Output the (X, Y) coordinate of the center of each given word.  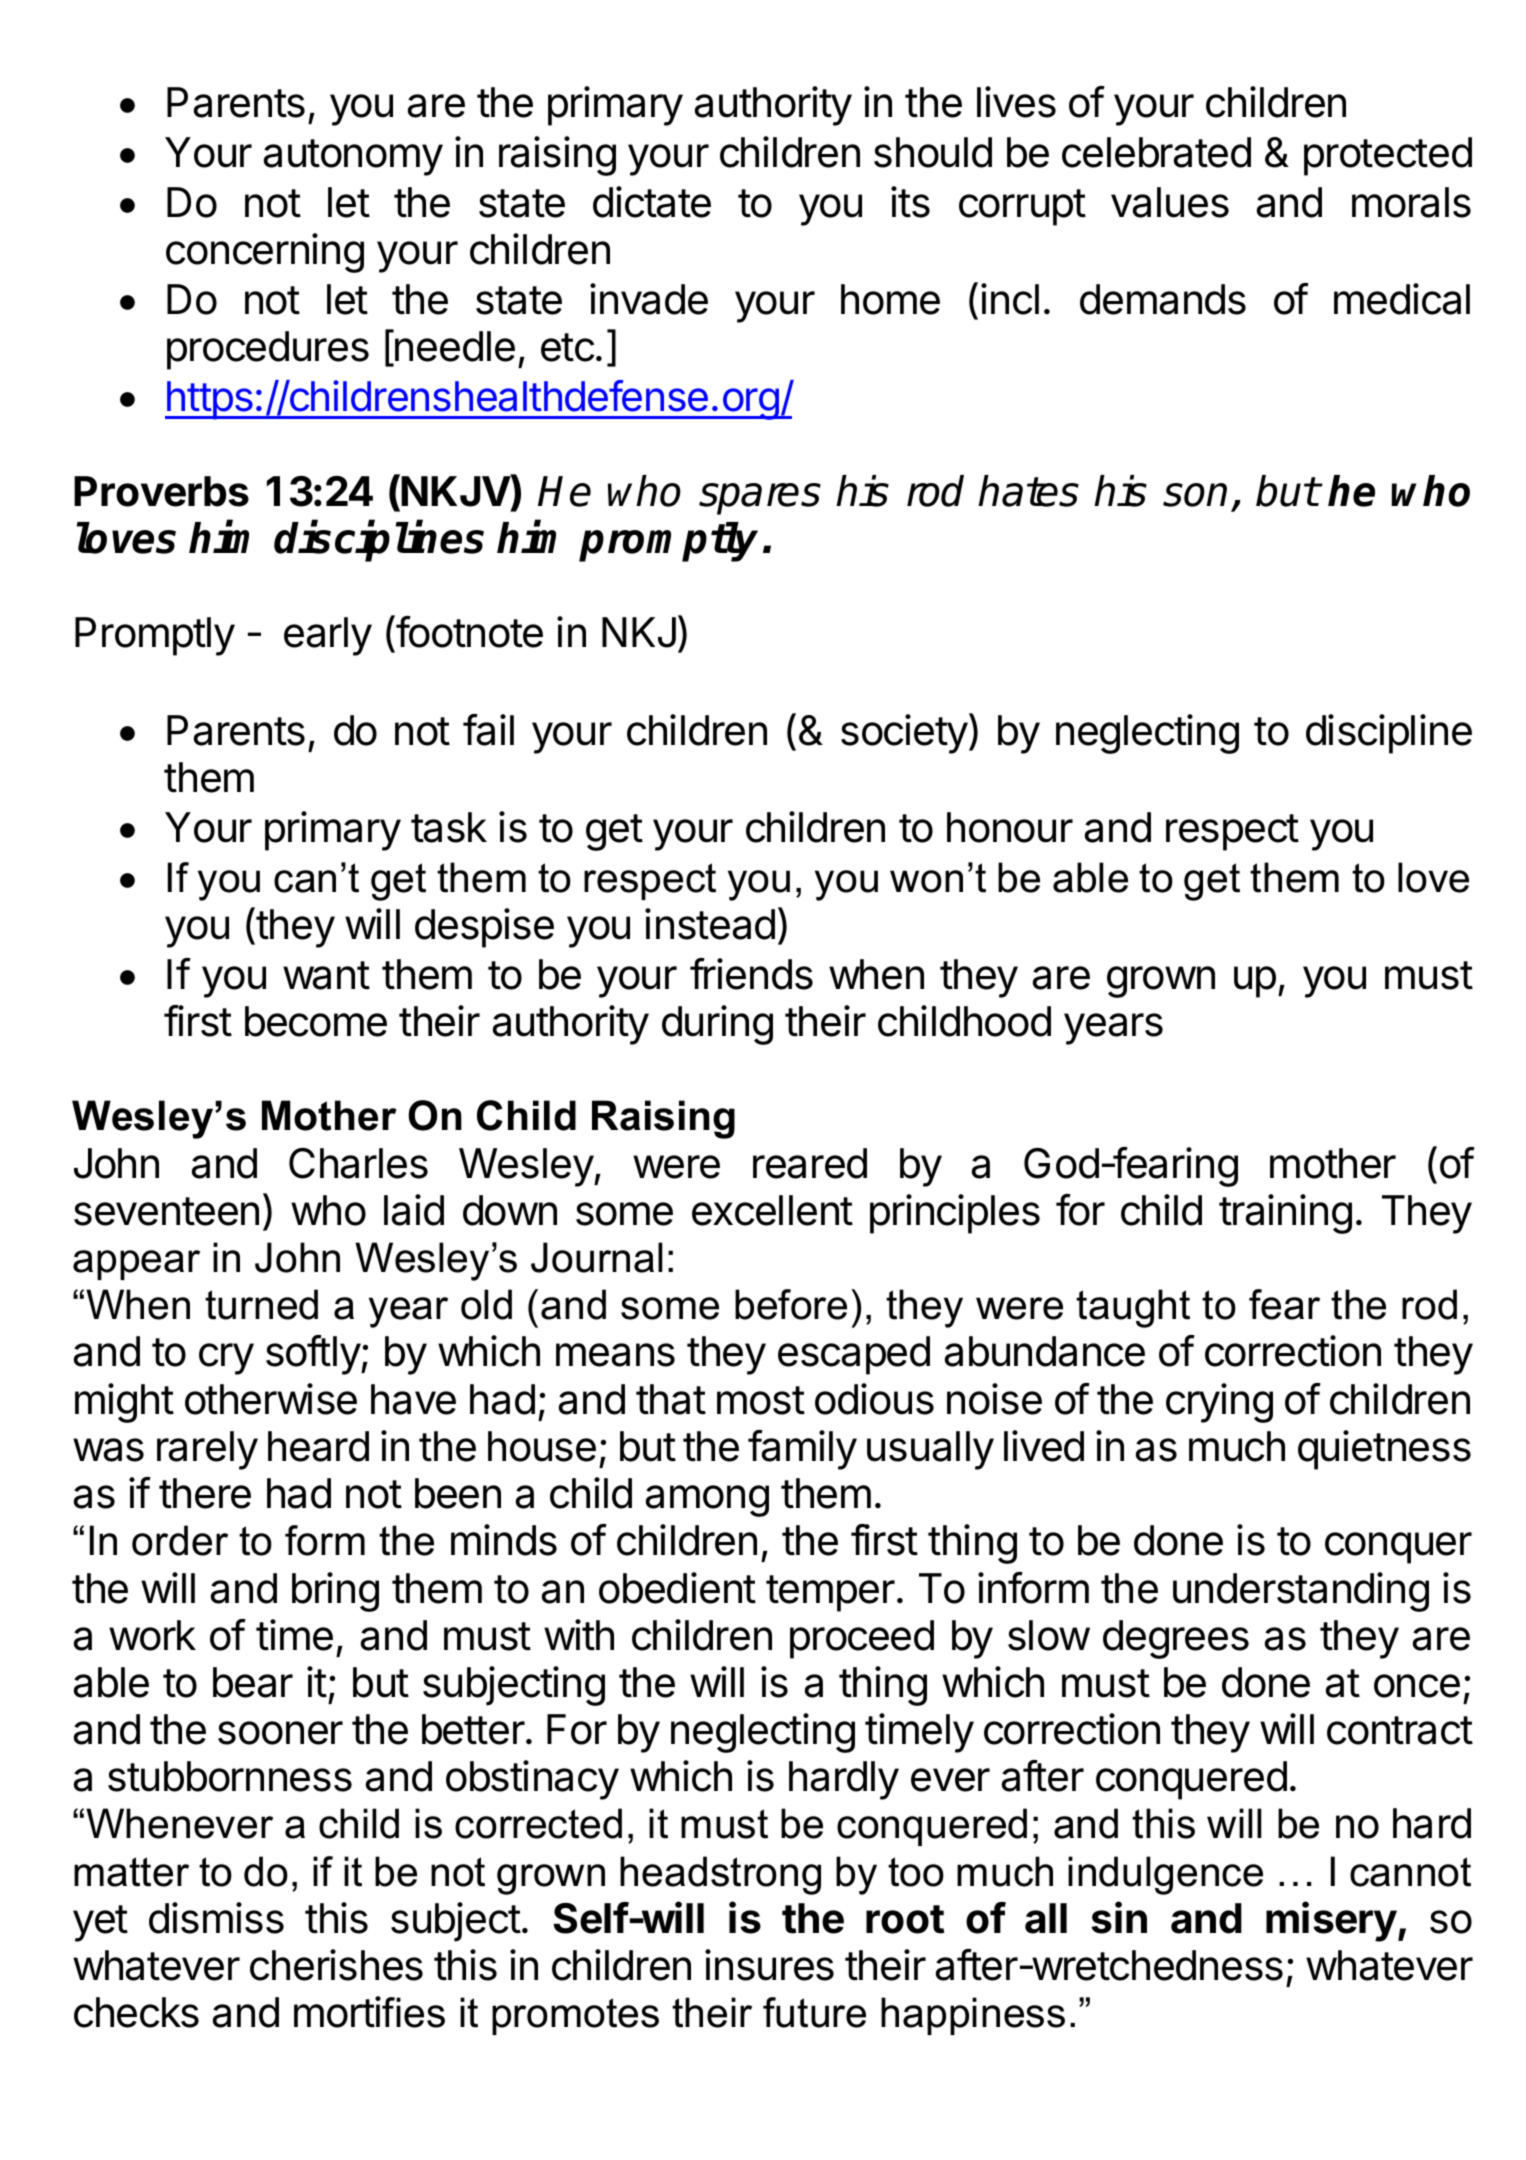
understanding (1301, 1592)
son (1195, 495)
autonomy (353, 157)
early (328, 636)
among (707, 1501)
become (316, 1021)
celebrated (1156, 152)
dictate (652, 202)
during (717, 1025)
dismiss (216, 1918)
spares (760, 499)
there (205, 1493)
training (1285, 1214)
